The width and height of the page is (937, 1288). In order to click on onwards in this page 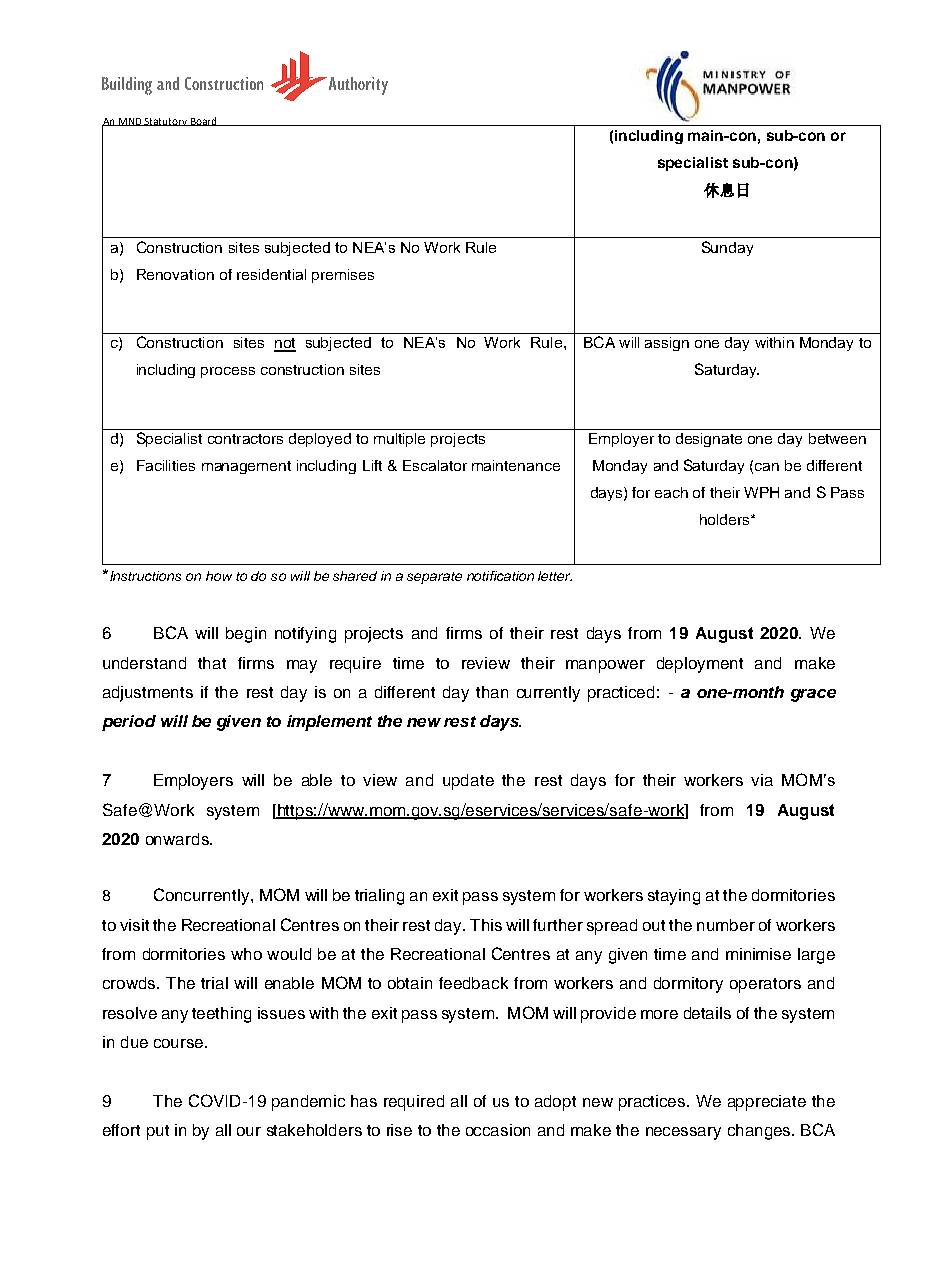, I will do `click(178, 839)`.
